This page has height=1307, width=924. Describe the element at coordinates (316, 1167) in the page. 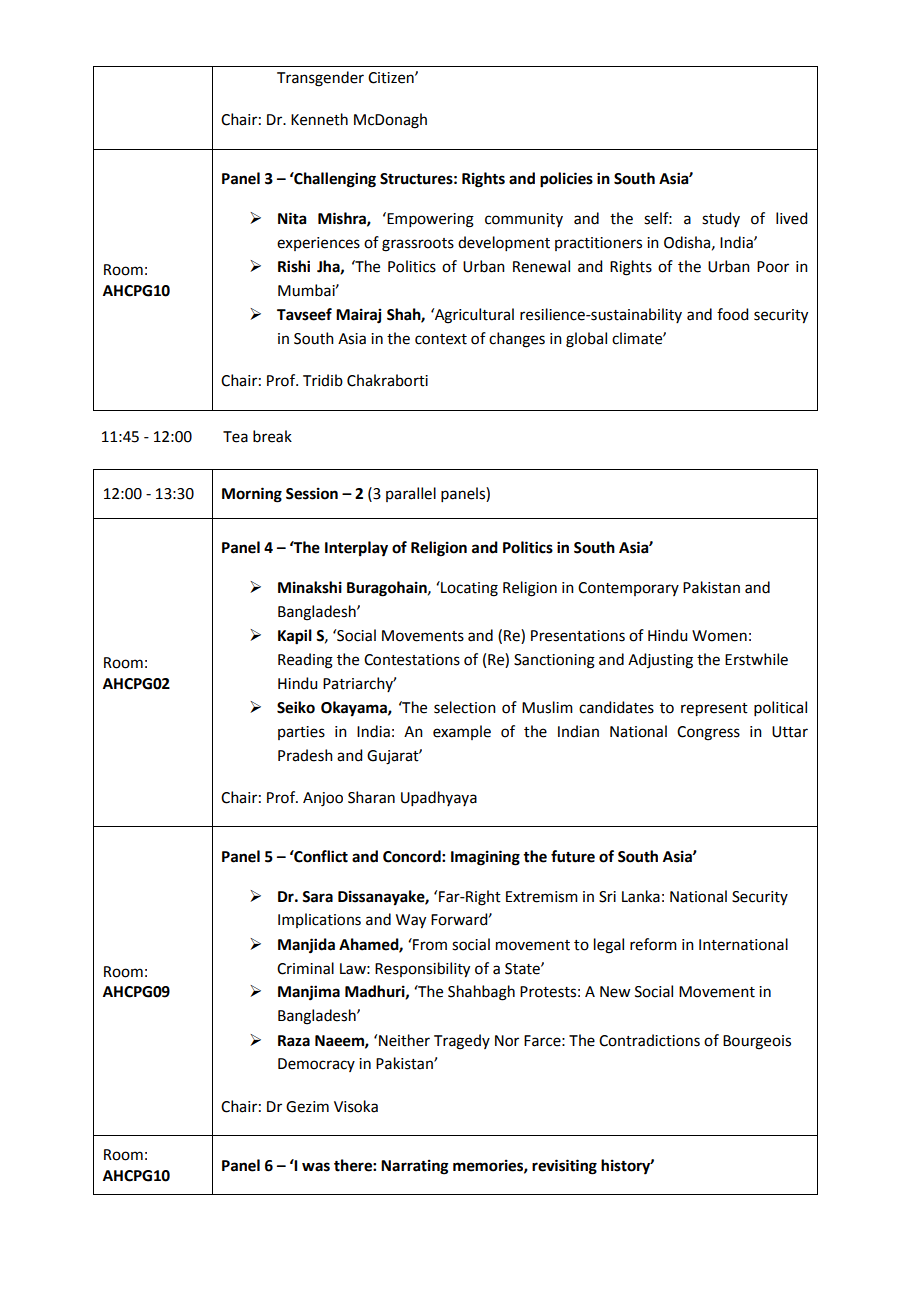

I see `was` at that location.
